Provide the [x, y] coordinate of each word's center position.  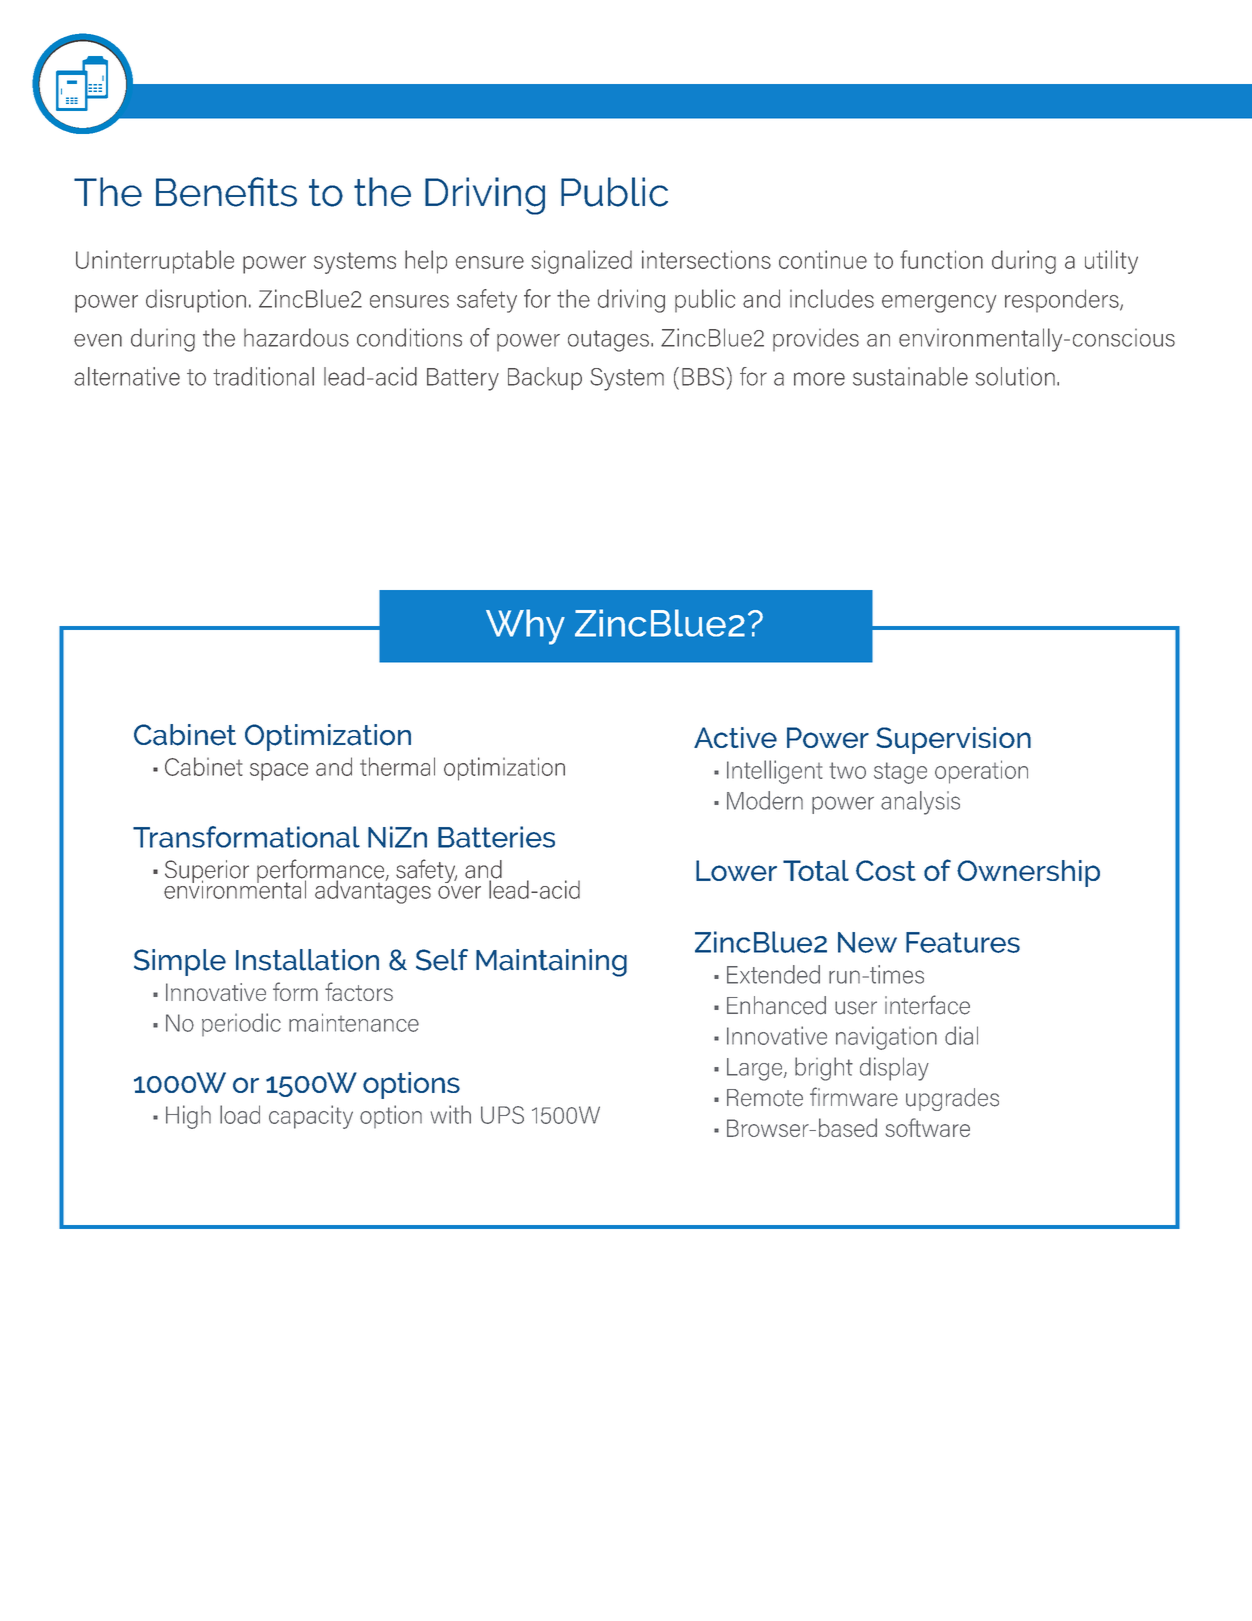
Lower [736, 870]
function [941, 259]
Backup [545, 378]
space [279, 772]
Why [525, 627]
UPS [502, 1115]
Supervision [953, 740]
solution [1015, 376]
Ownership [1028, 873]
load [240, 1114]
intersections [706, 259]
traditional [263, 376]
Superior [207, 871]
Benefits [226, 192]
